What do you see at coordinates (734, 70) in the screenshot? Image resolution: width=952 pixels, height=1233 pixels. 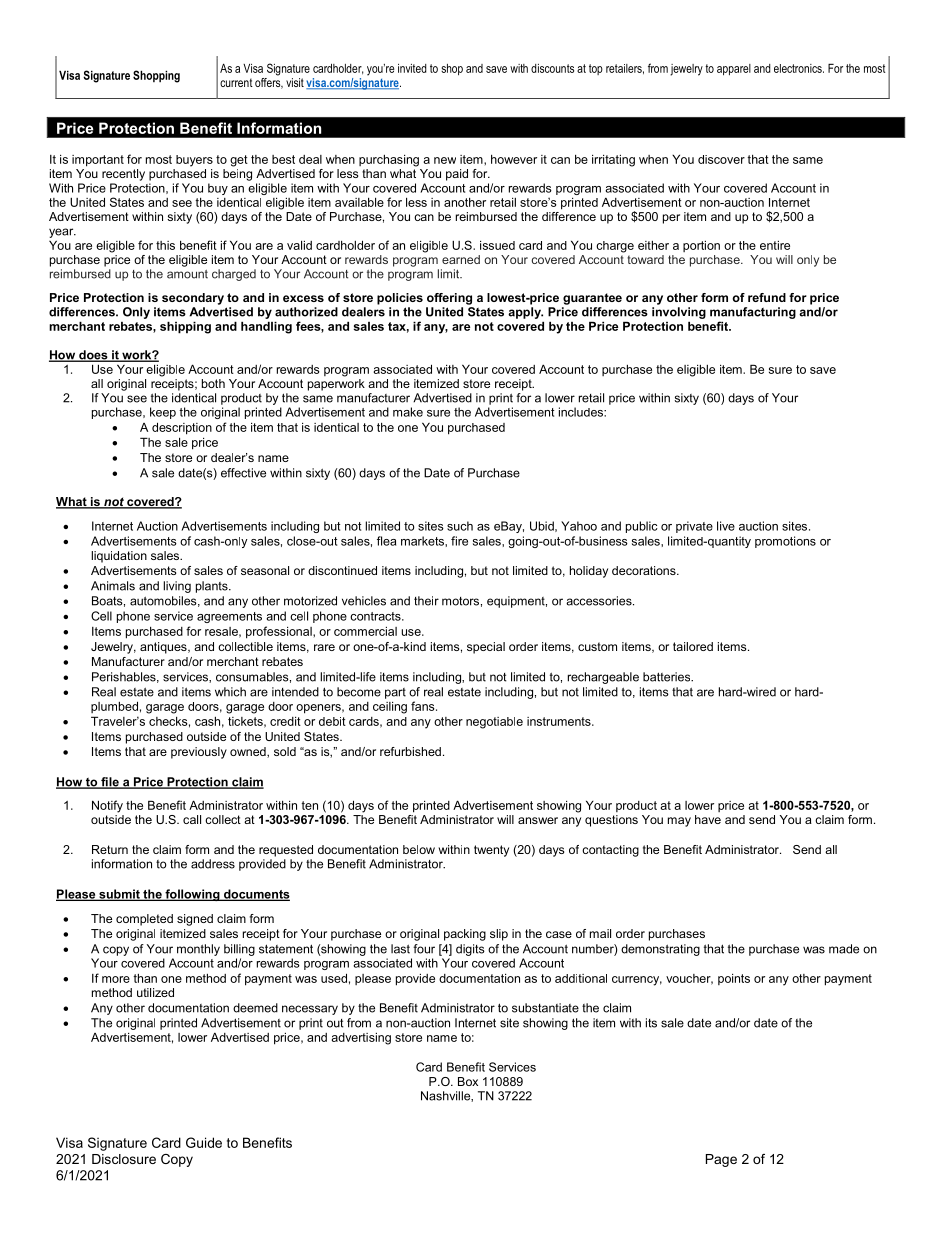 I see `apparel` at bounding box center [734, 70].
